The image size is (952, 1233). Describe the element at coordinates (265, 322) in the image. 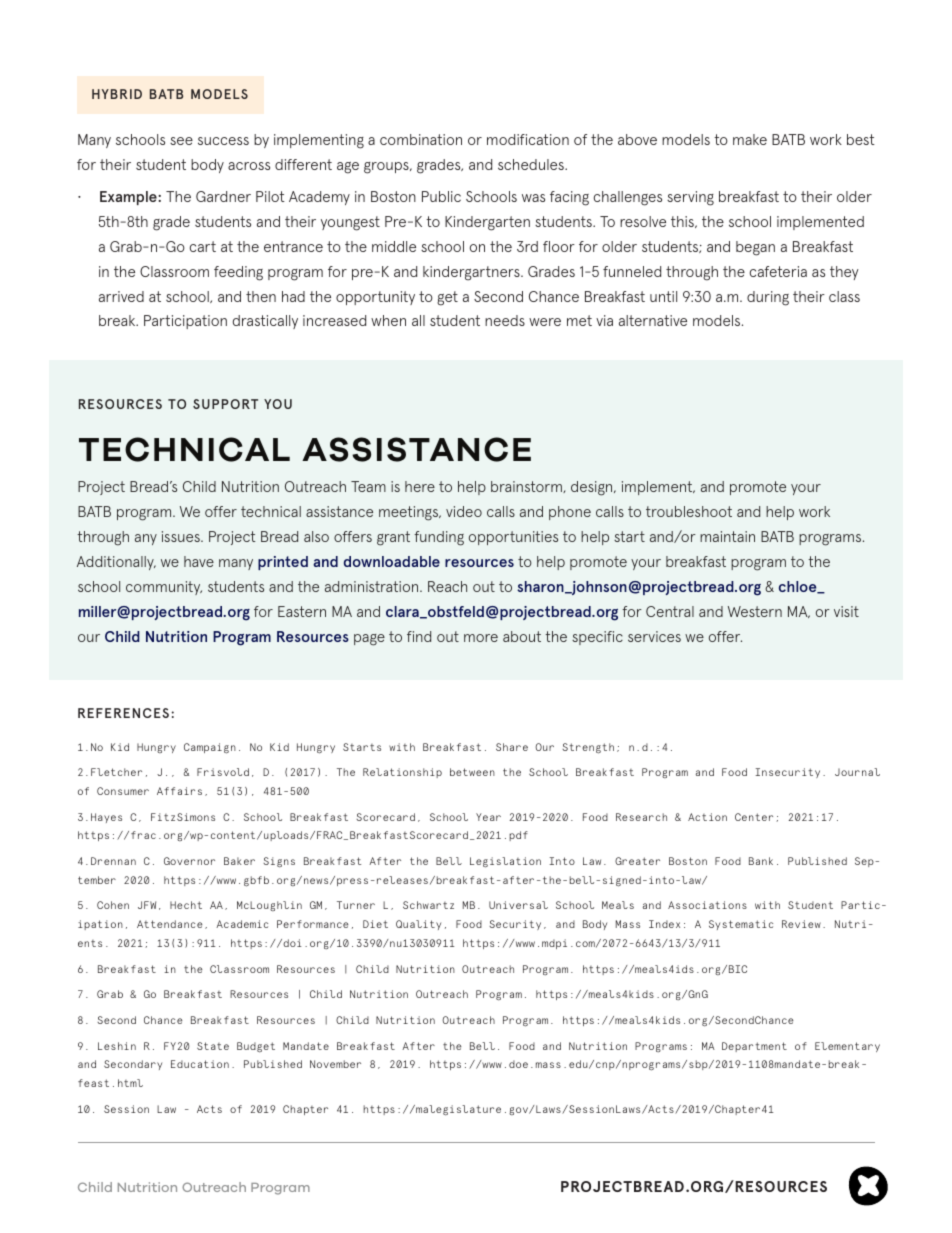

I see `drastically` at that location.
